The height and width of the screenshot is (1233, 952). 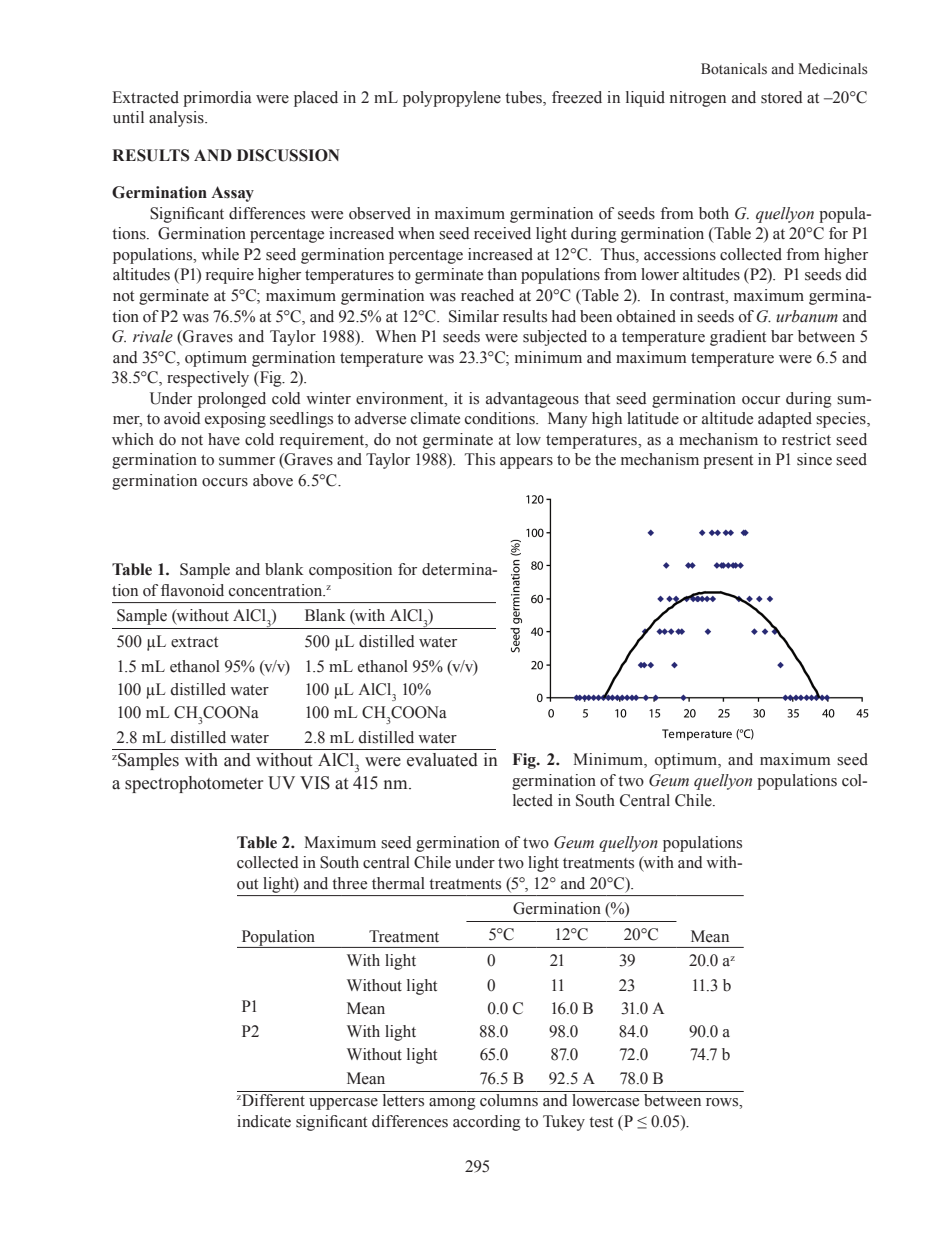 I want to click on test, so click(x=601, y=1122).
